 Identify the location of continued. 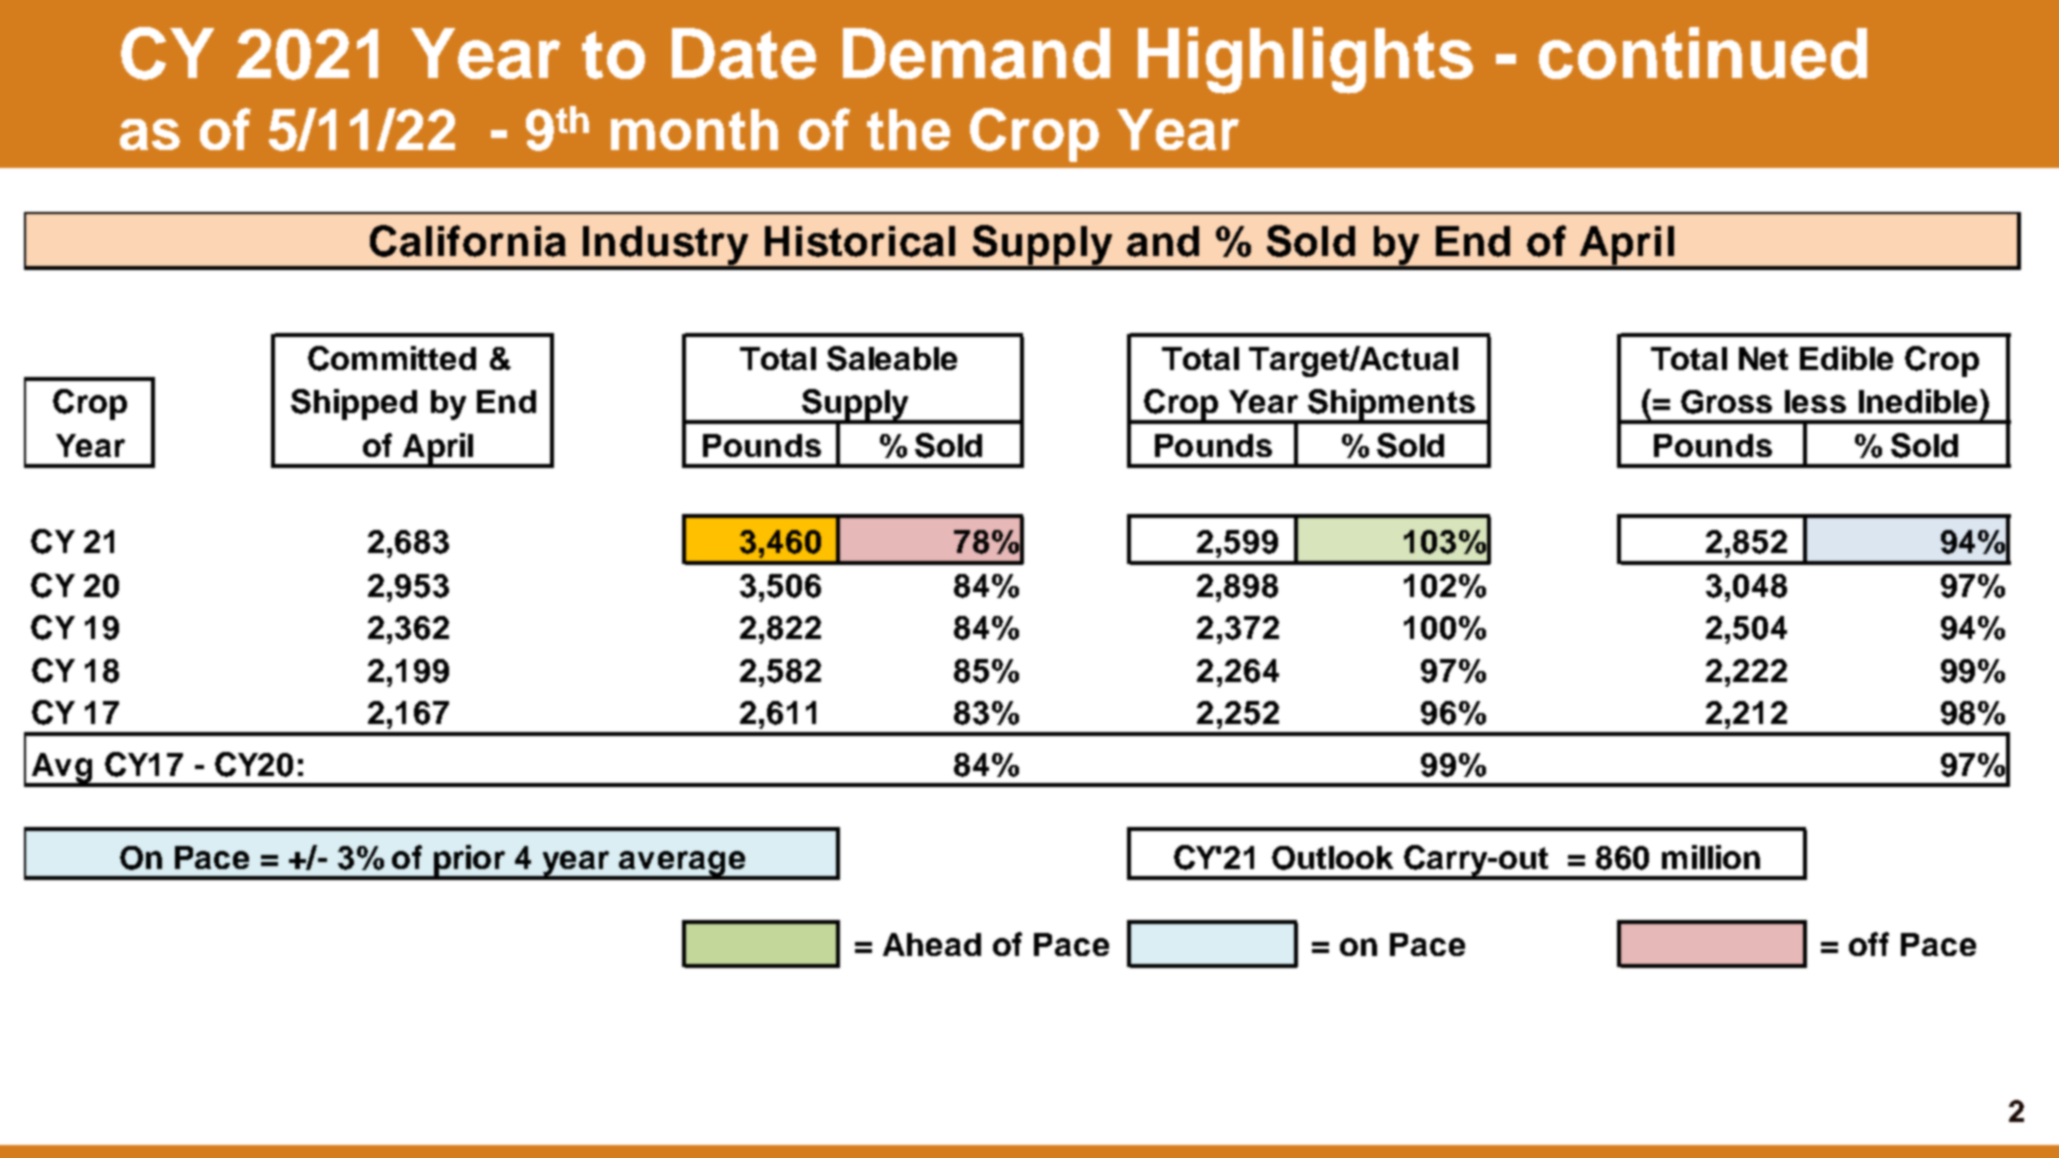
(1703, 53).
